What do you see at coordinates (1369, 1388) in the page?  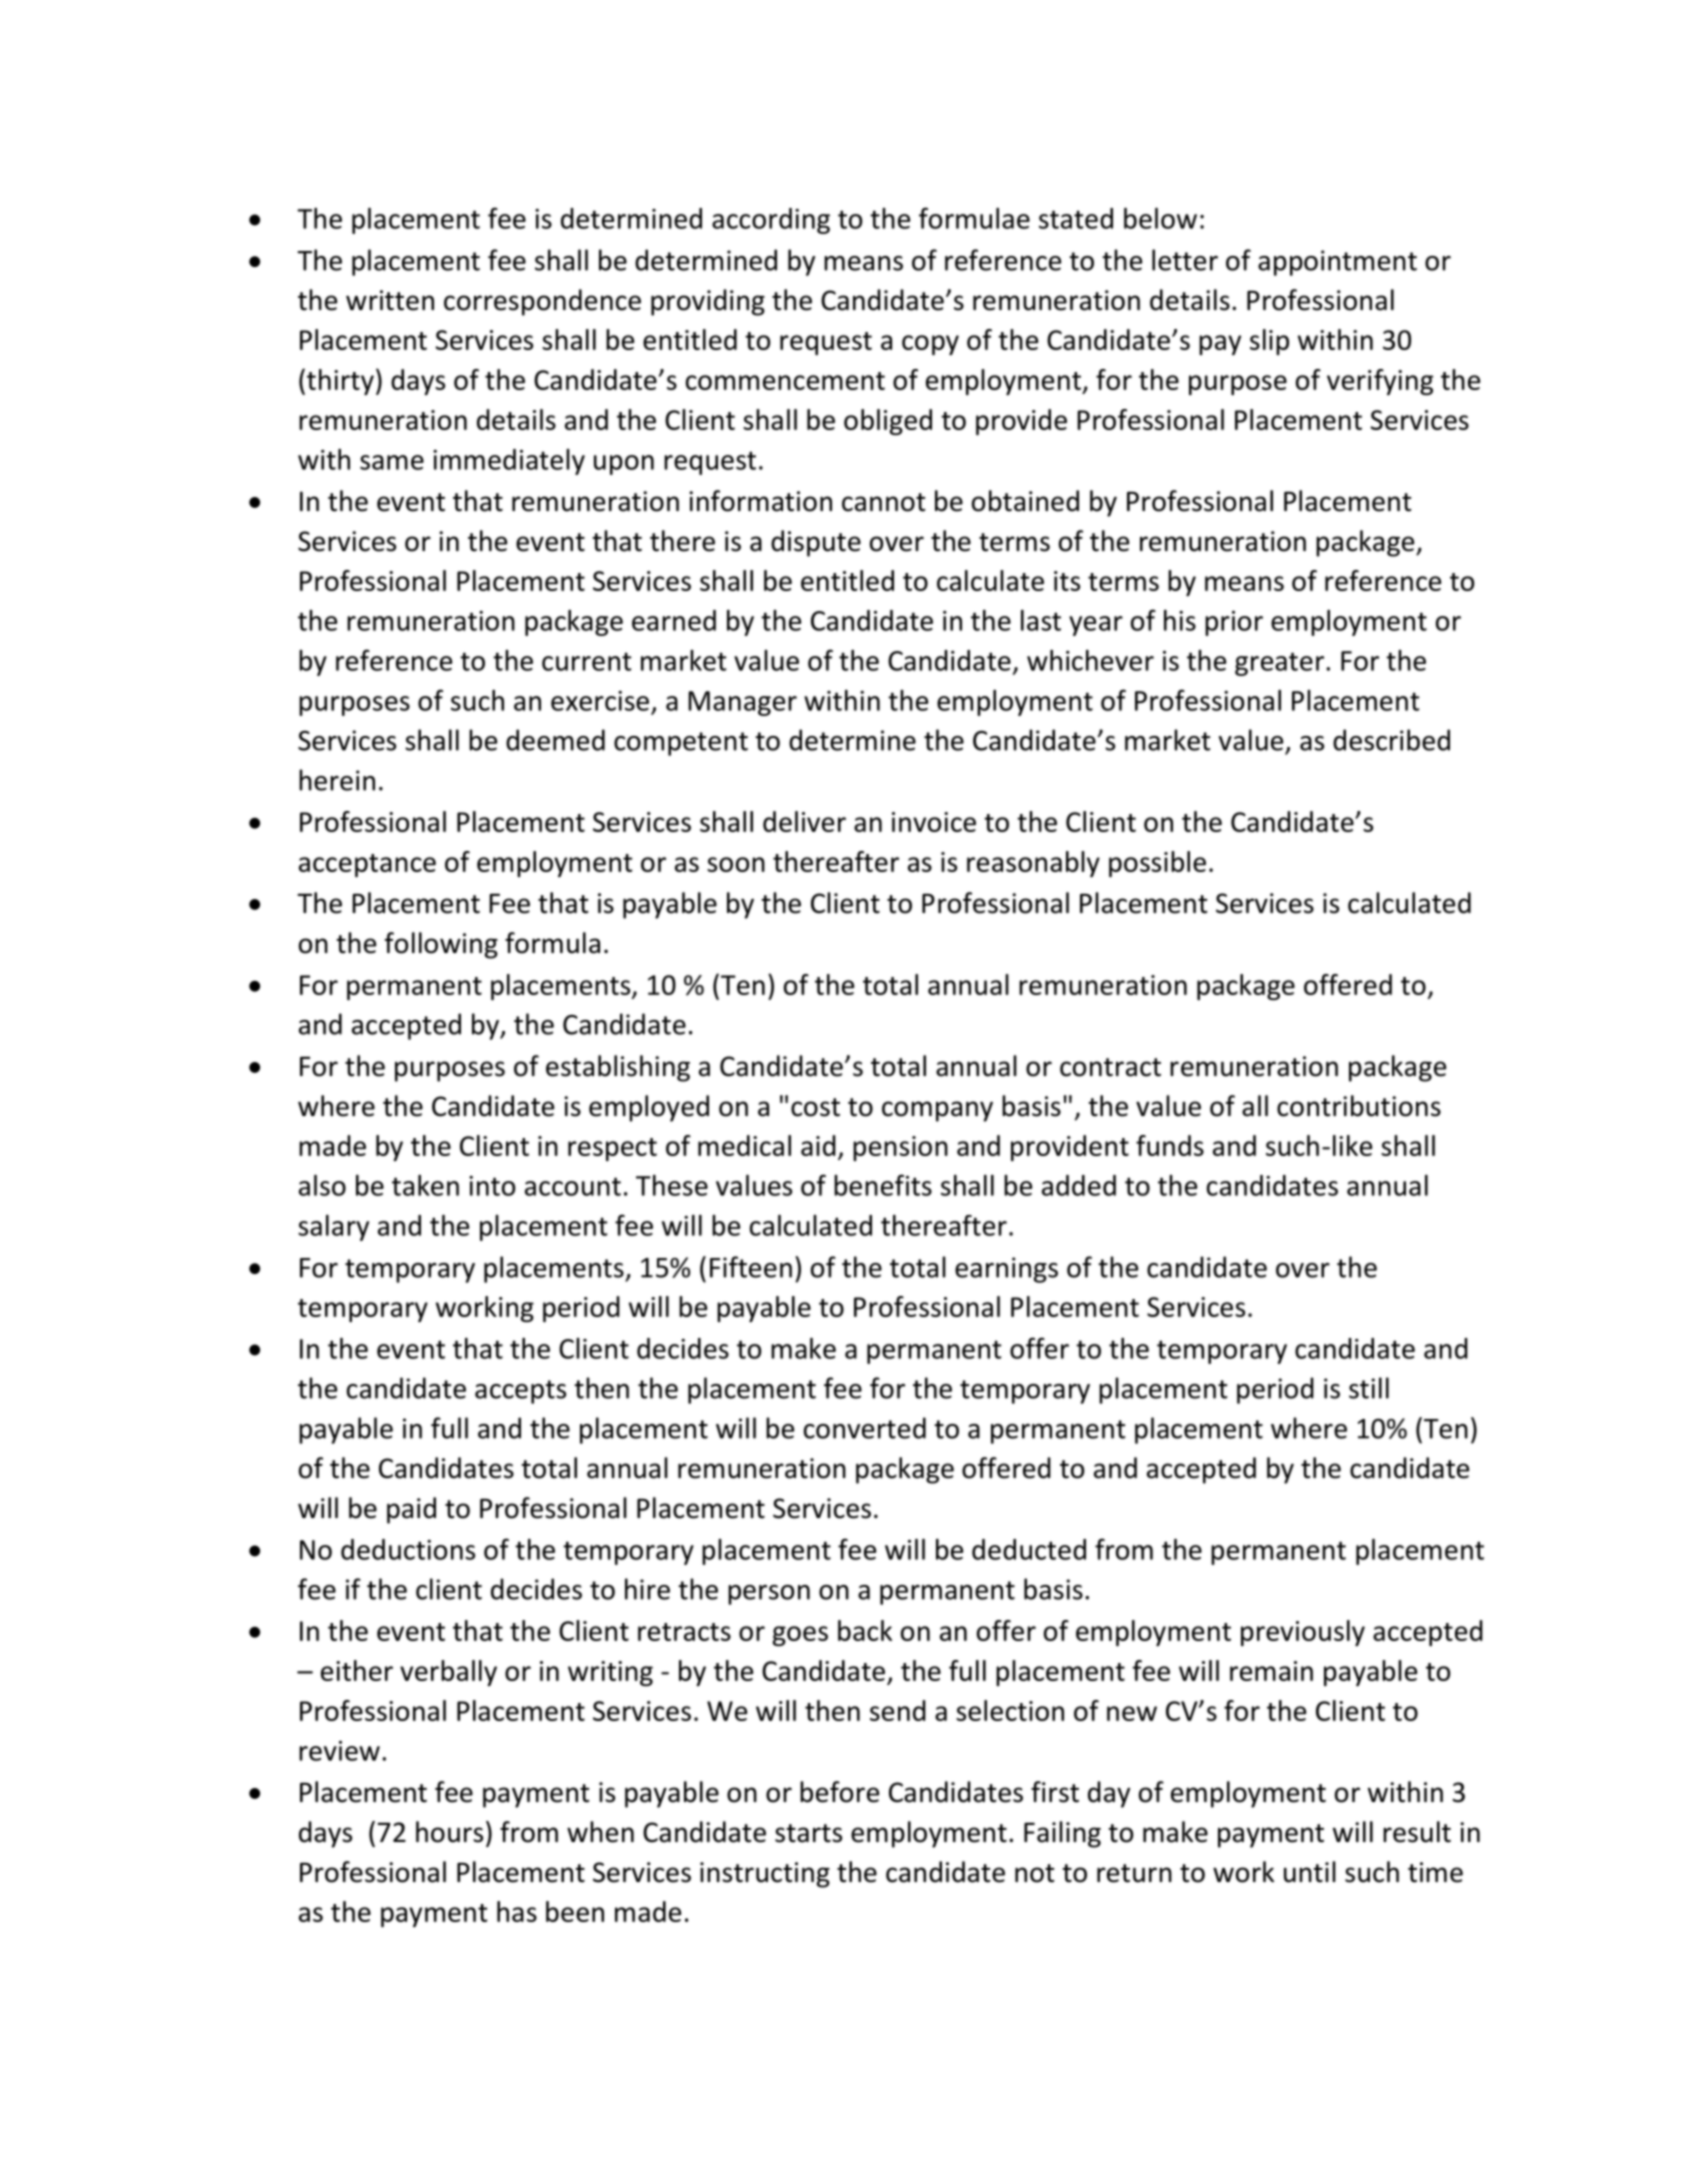 I see `still` at bounding box center [1369, 1388].
